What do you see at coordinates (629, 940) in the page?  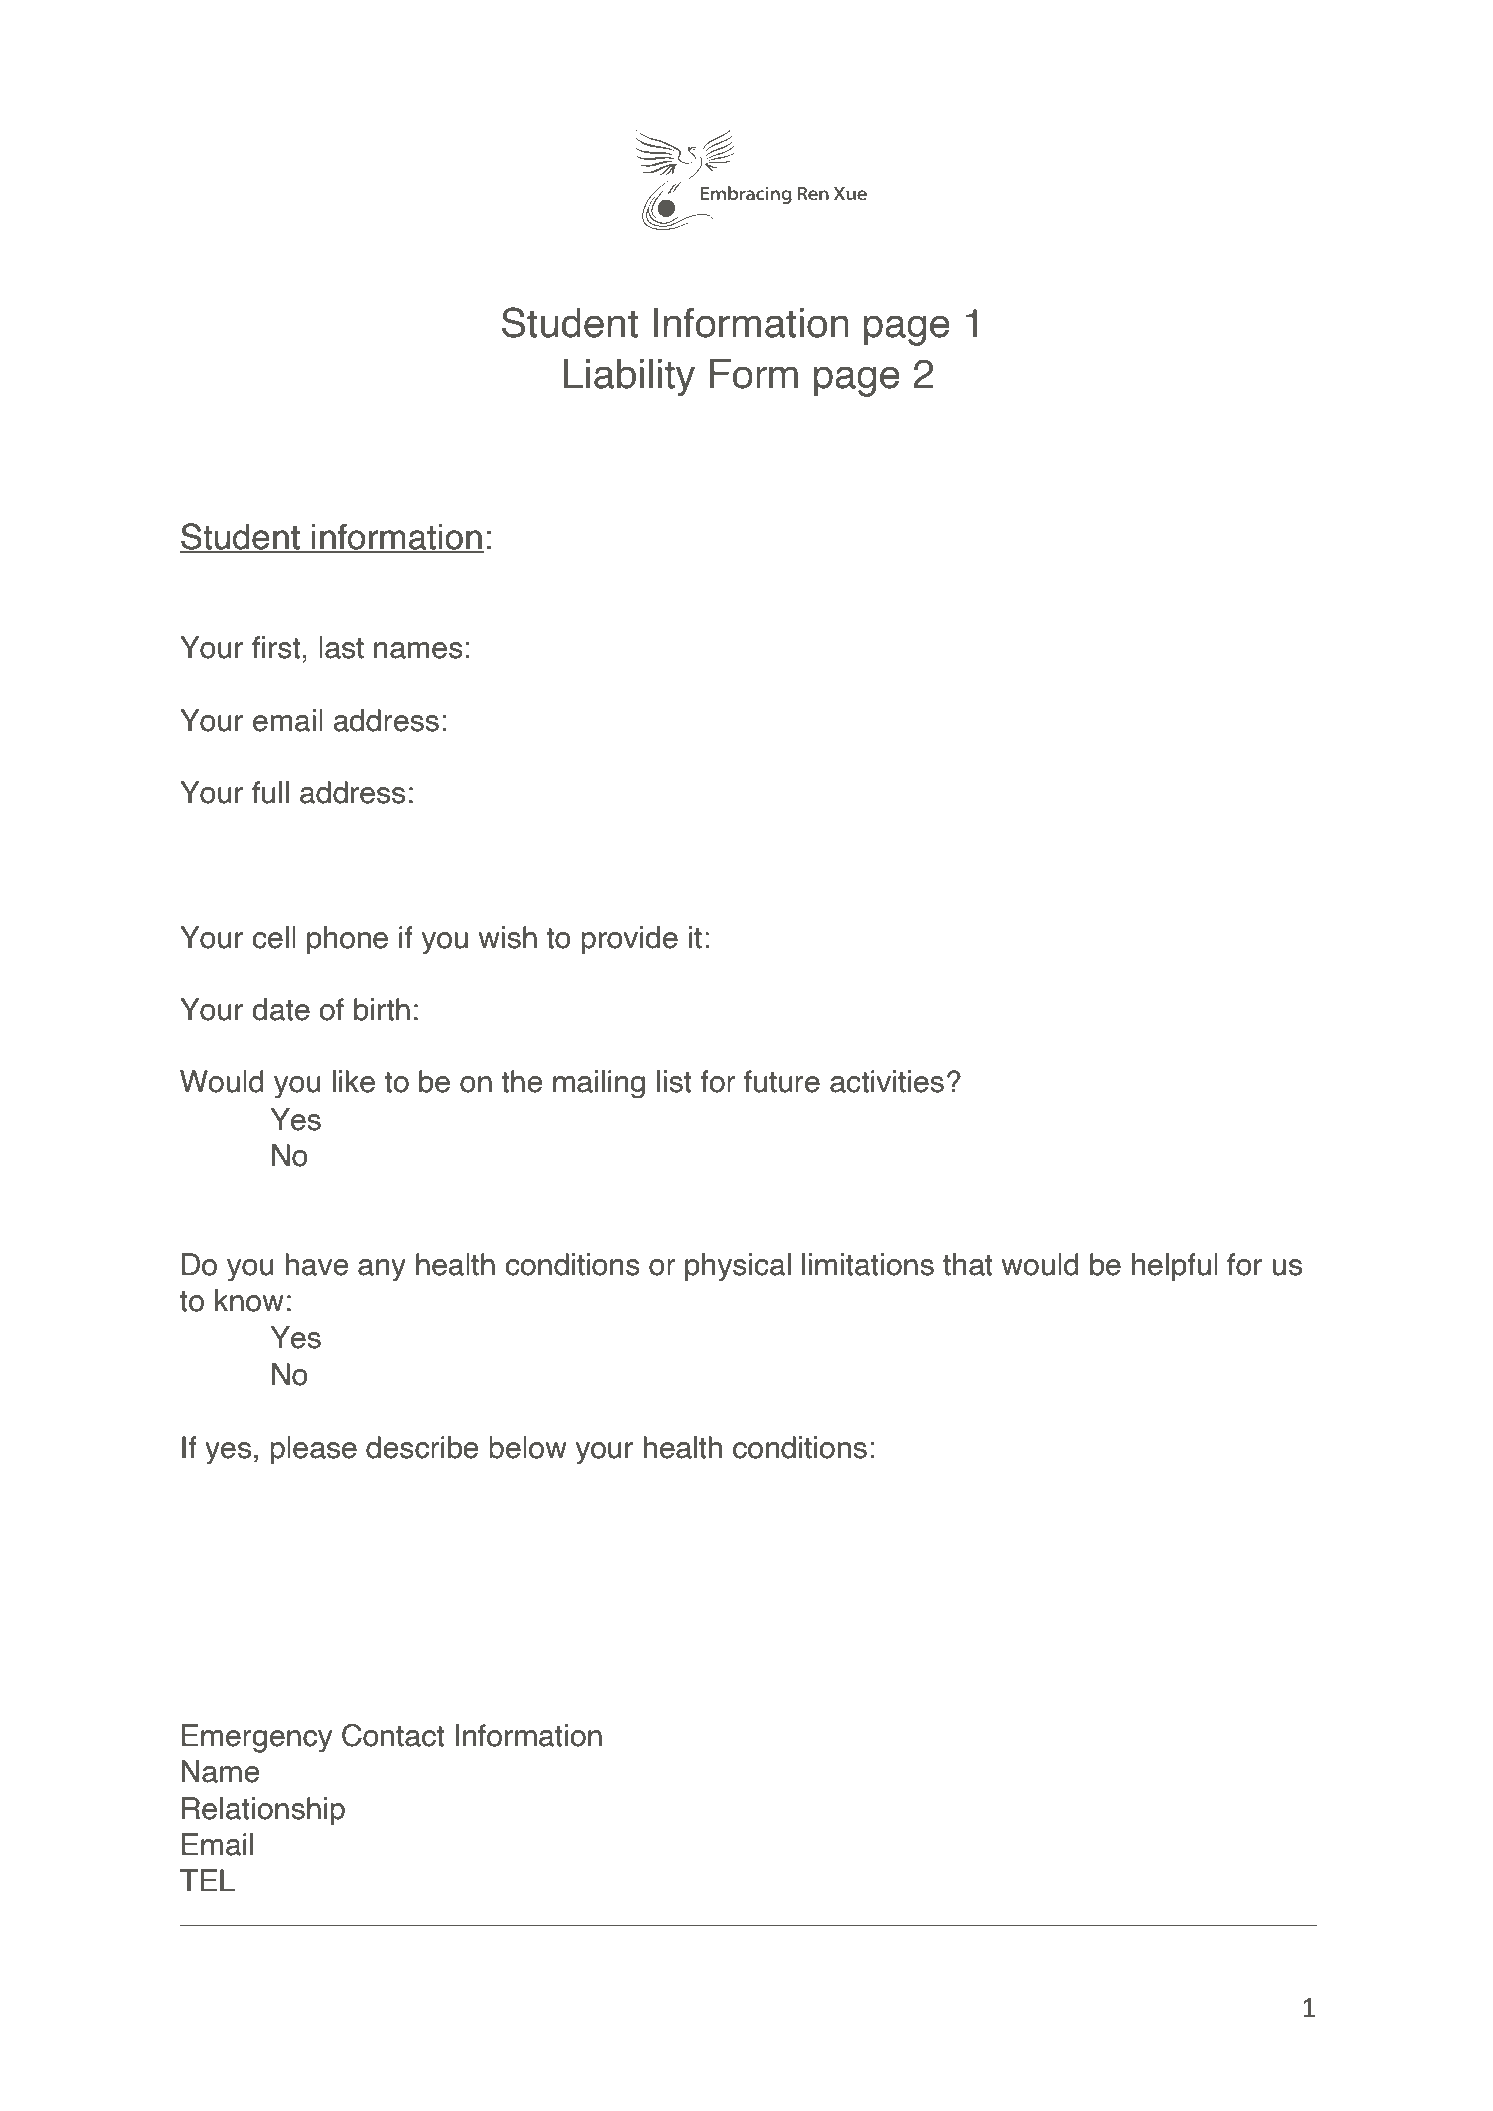 I see `provide` at bounding box center [629, 940].
